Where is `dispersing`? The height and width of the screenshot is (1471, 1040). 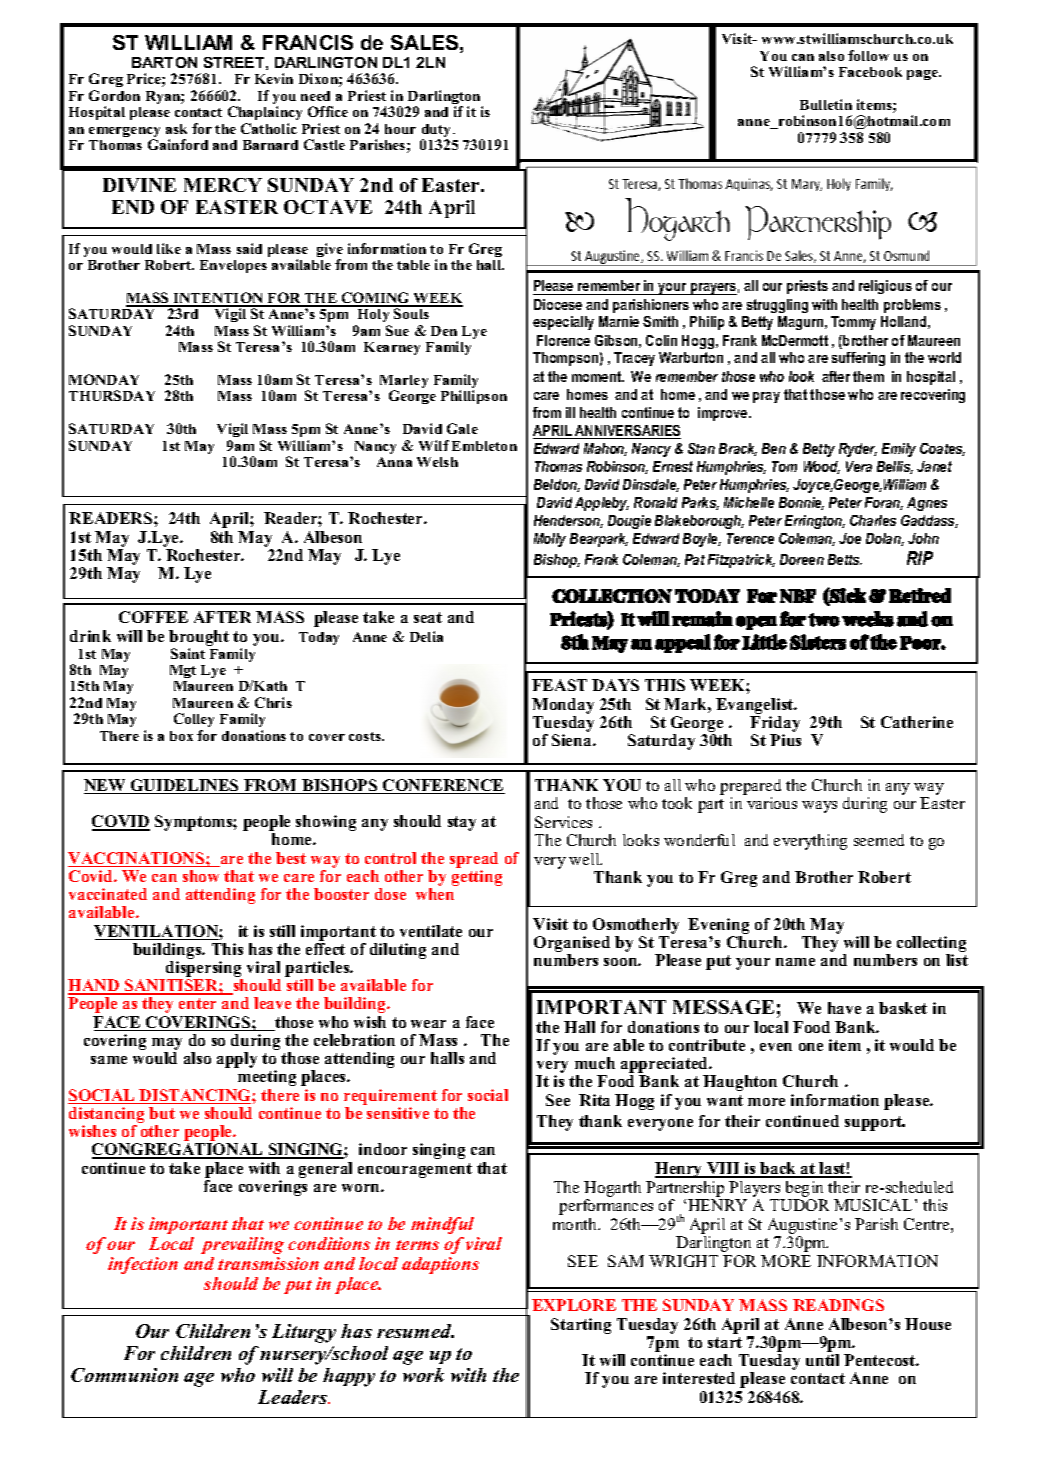
dispersing is located at coordinates (203, 970).
